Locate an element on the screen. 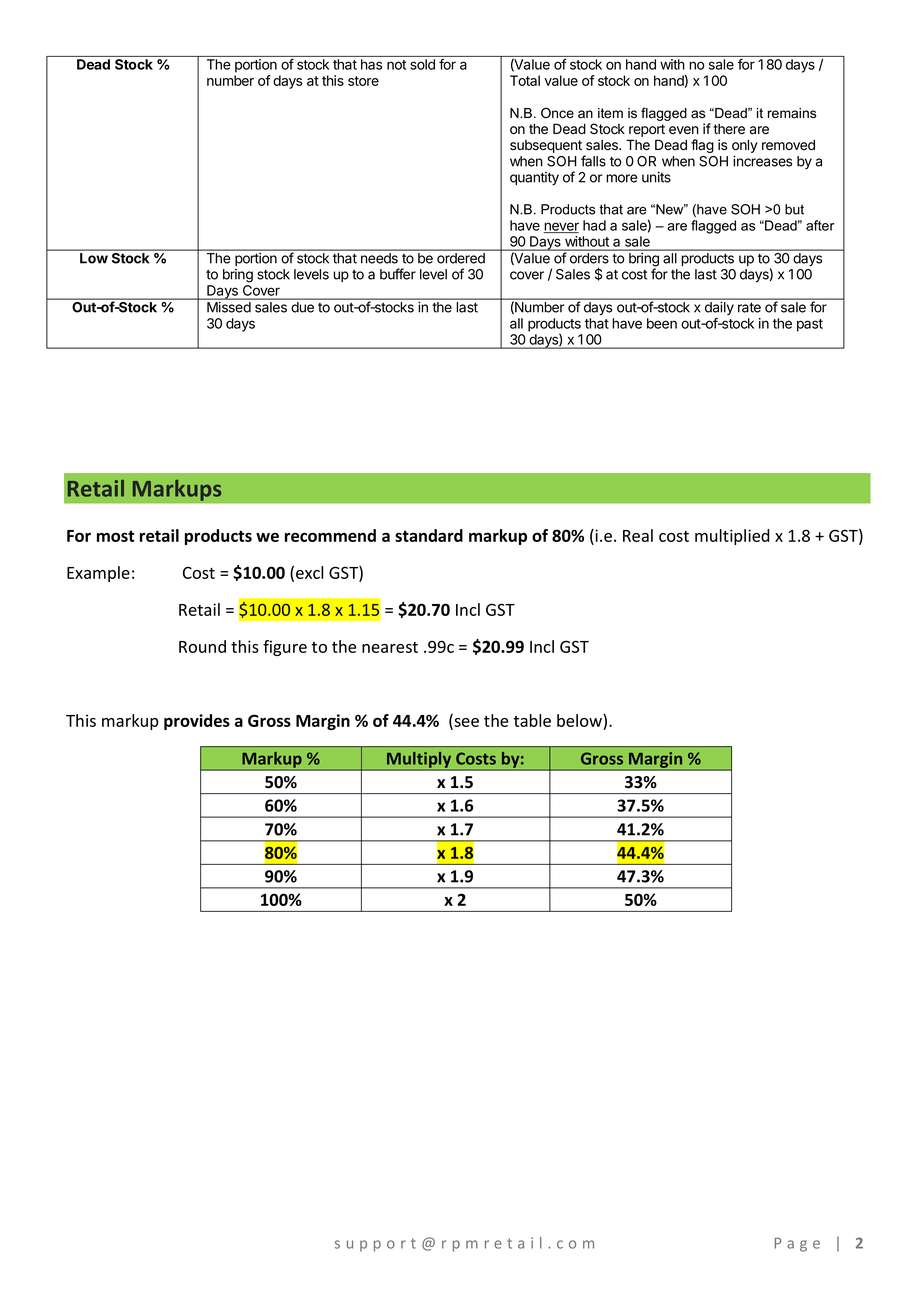 The image size is (924, 1308). store is located at coordinates (363, 81).
